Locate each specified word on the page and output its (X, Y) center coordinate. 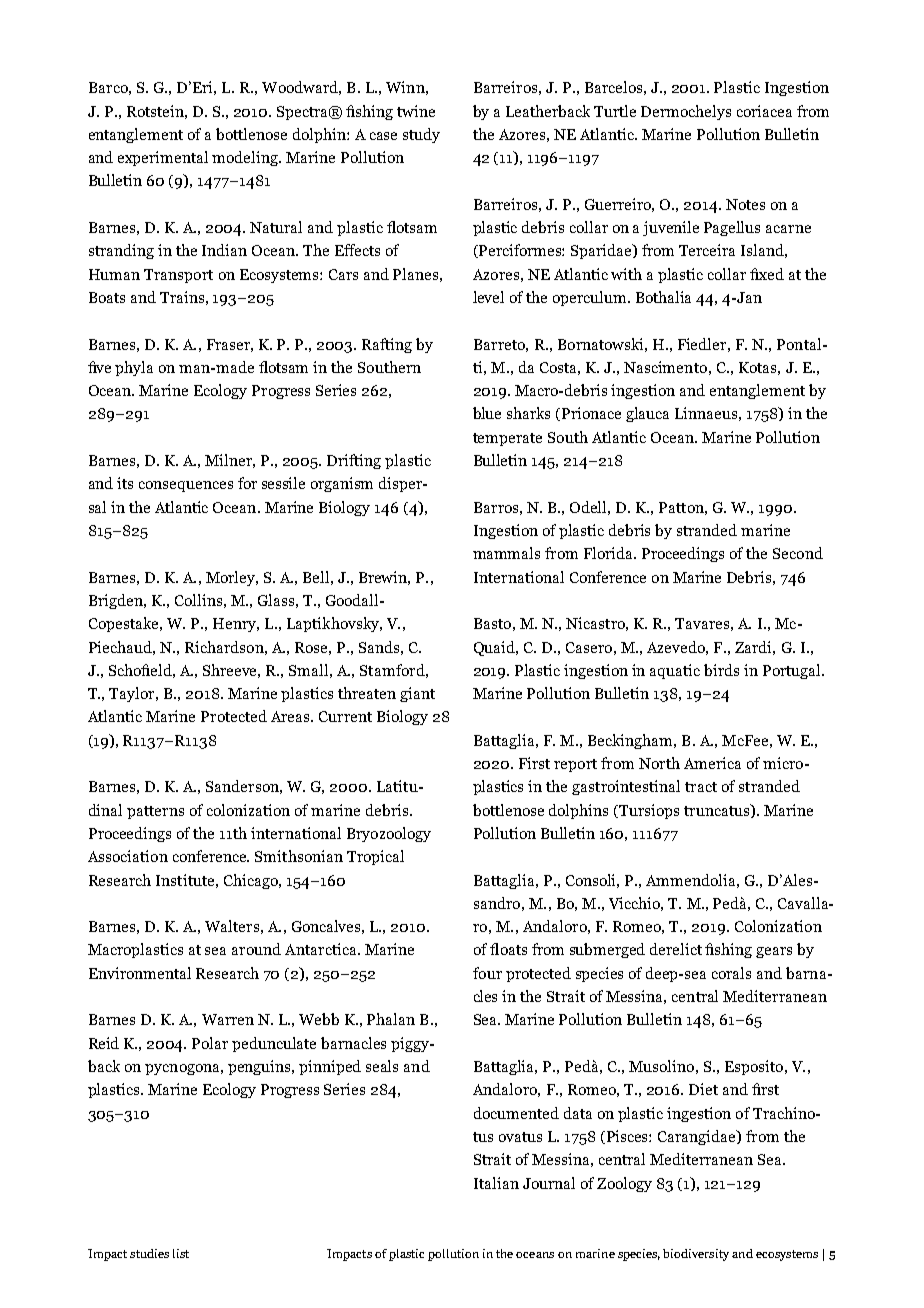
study (421, 135)
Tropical (375, 857)
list (181, 1253)
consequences (186, 486)
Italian (496, 1183)
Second (798, 553)
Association (128, 856)
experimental (163, 158)
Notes (745, 204)
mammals (506, 553)
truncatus (718, 811)
